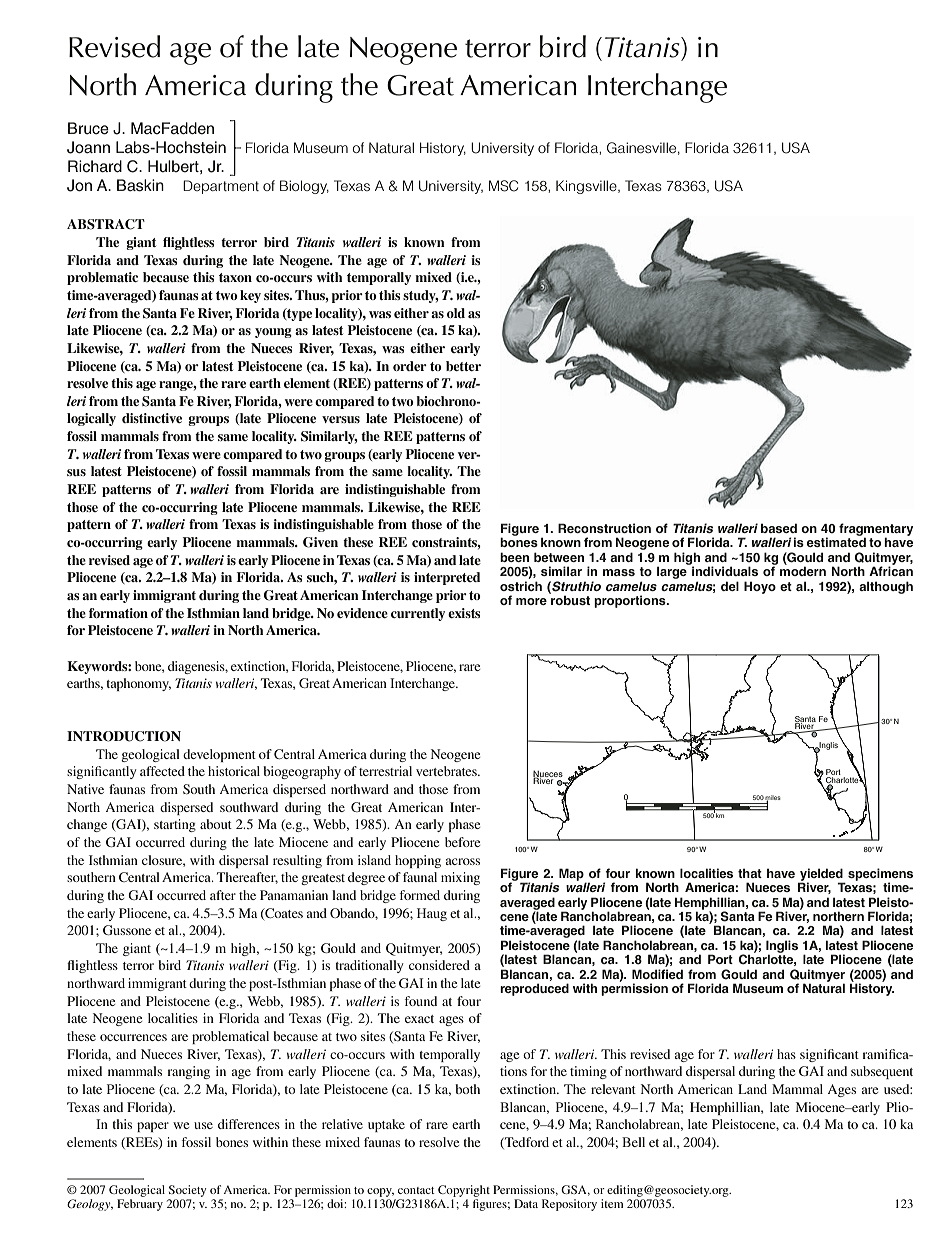 This screenshot has height=1256, width=952. Describe the element at coordinates (526, 1203) in the screenshot. I see `Data` at that location.
